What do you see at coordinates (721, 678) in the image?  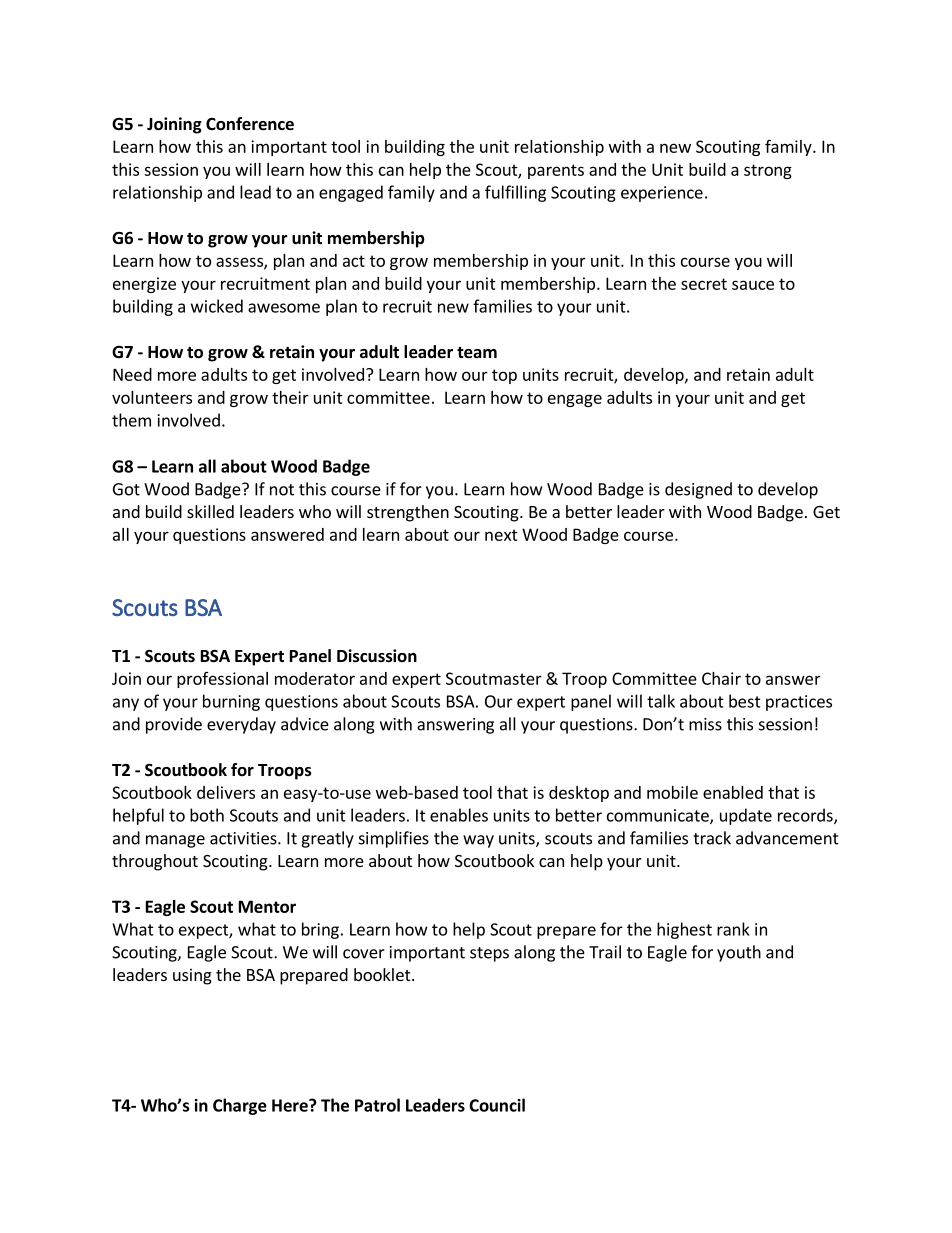 I see `Chair` at bounding box center [721, 678].
